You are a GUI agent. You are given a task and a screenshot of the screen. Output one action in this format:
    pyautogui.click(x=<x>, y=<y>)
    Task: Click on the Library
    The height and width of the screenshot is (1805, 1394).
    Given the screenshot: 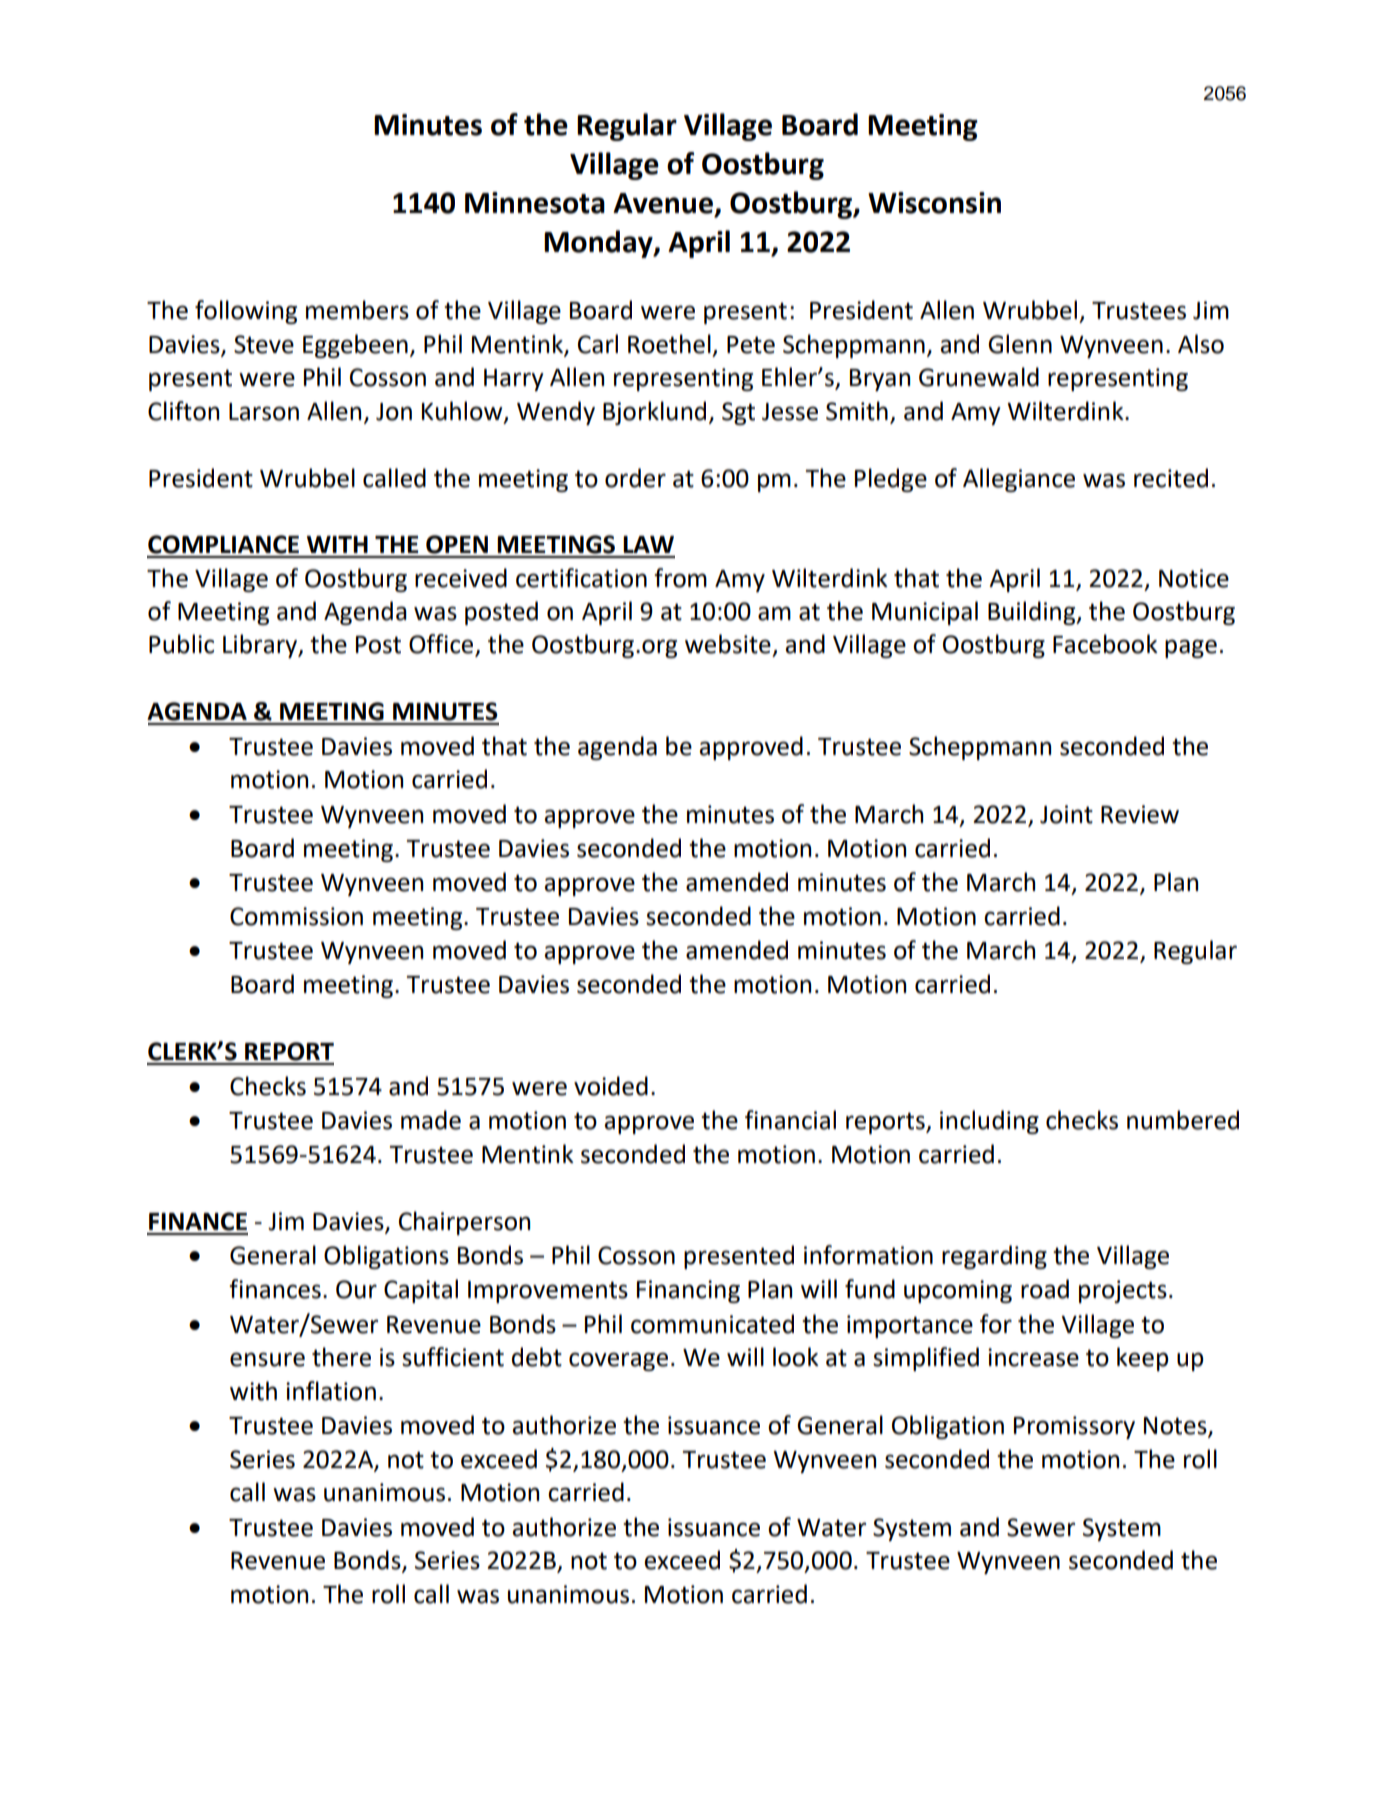 What is the action you would take?
    pyautogui.click(x=261, y=646)
